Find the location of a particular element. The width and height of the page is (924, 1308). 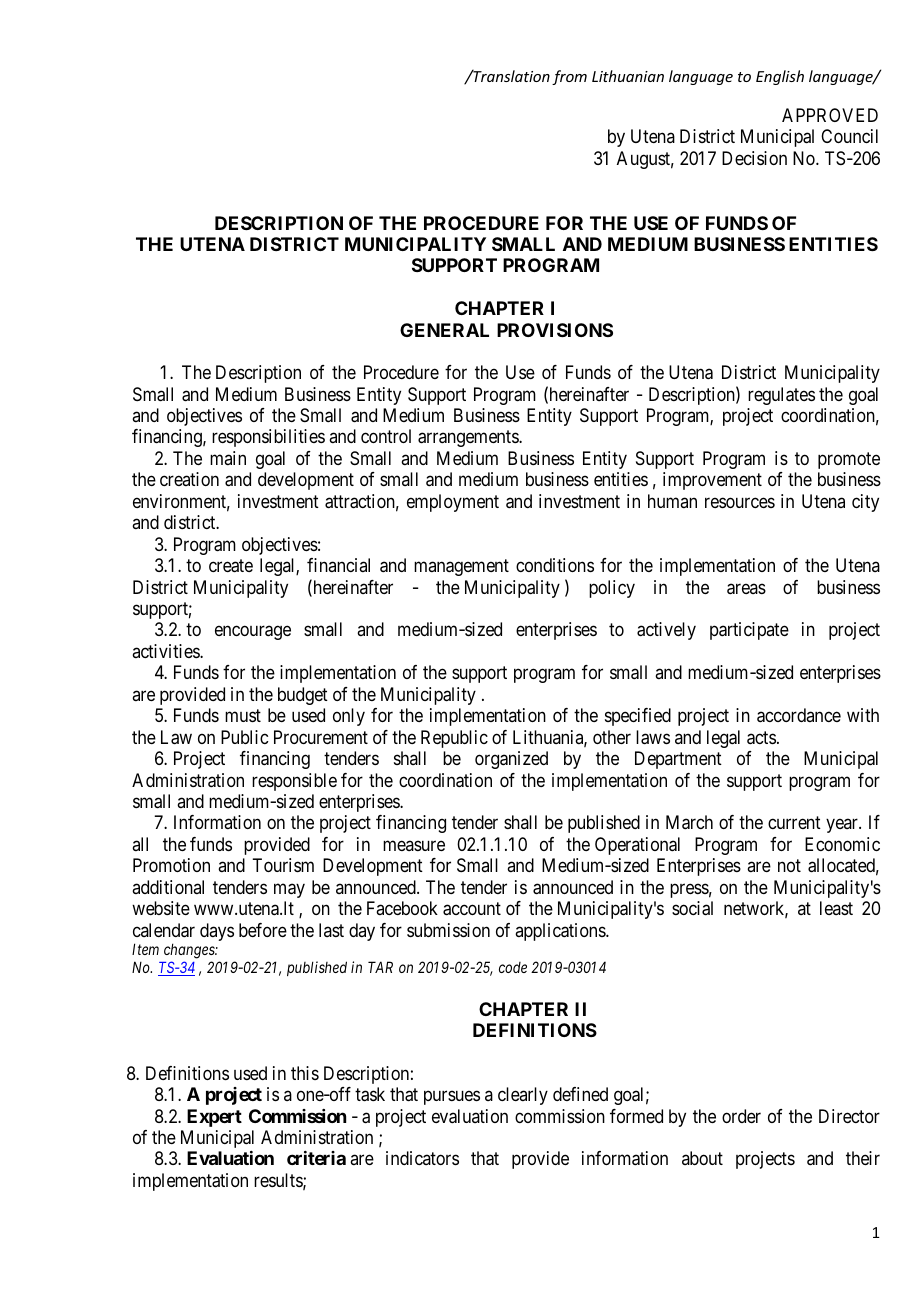

clearly is located at coordinates (523, 1096).
